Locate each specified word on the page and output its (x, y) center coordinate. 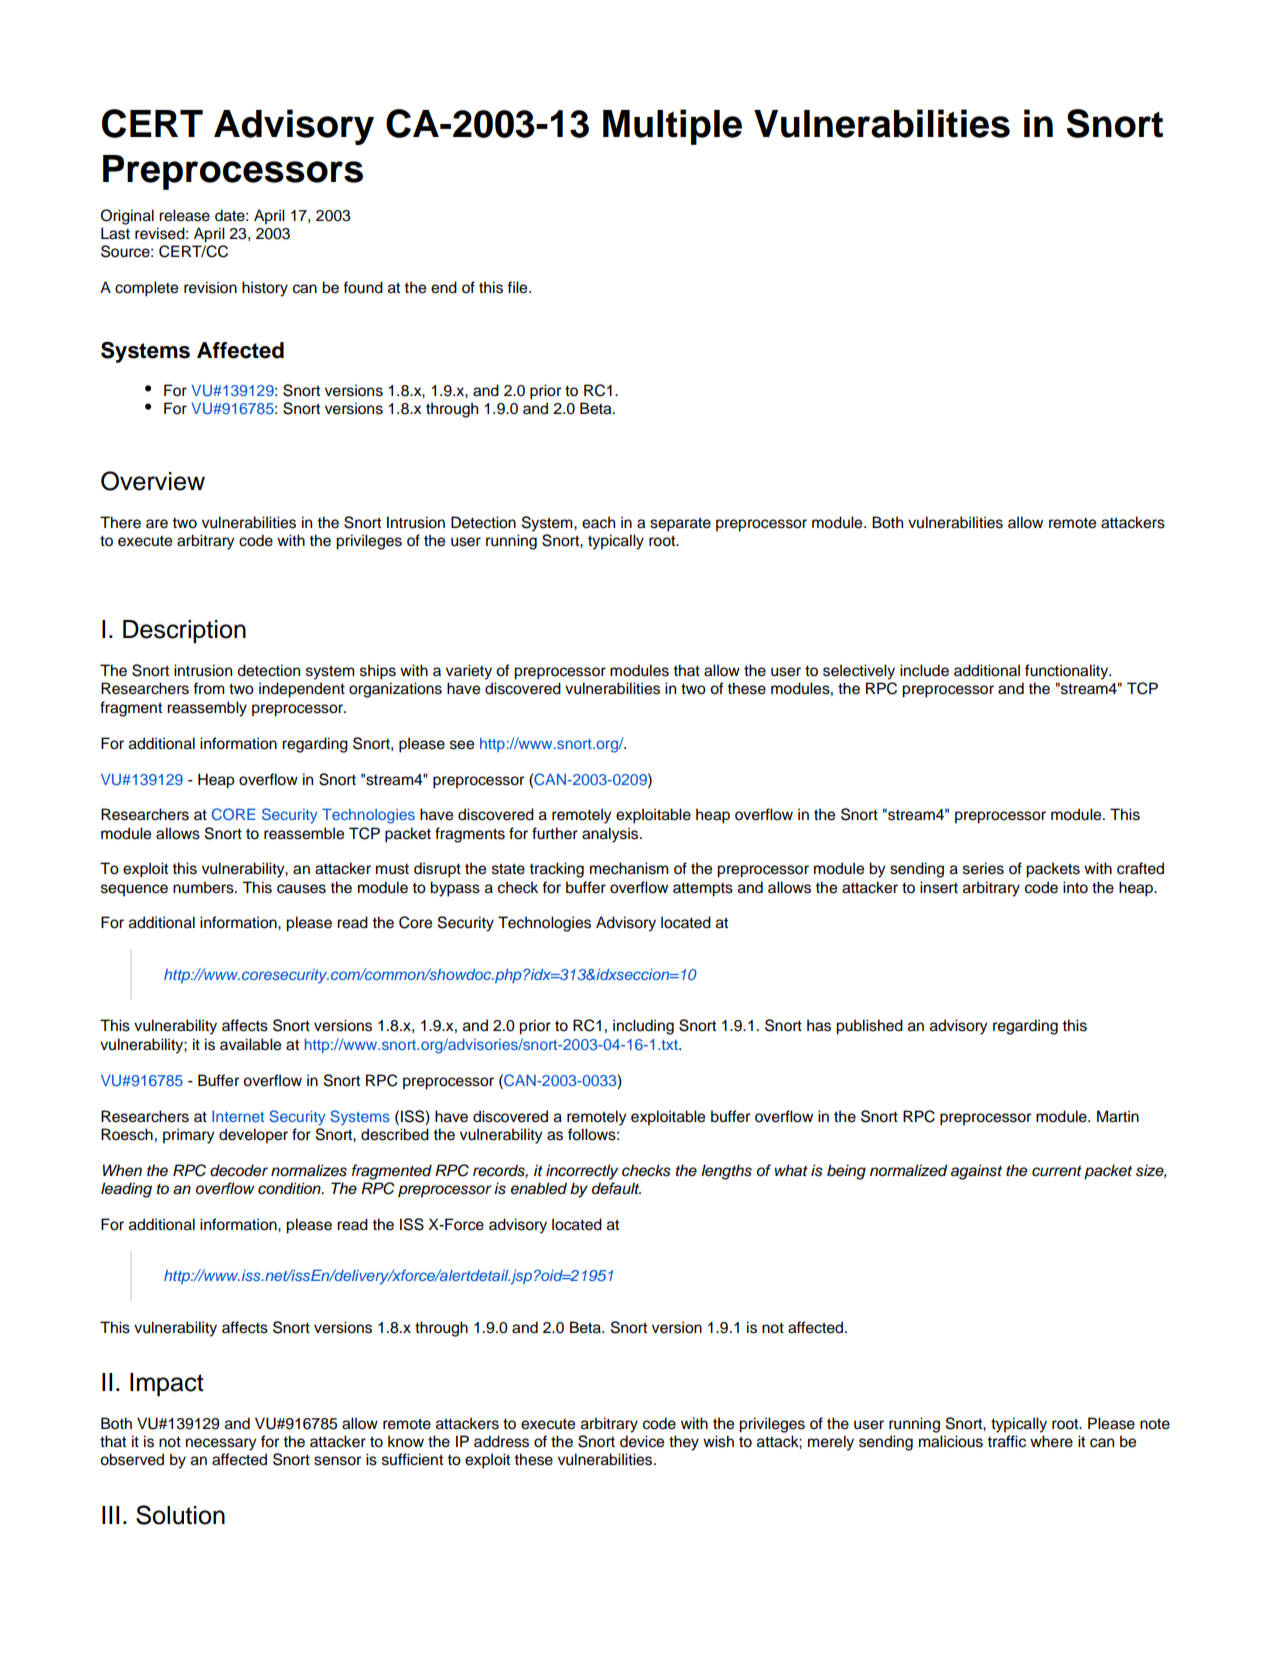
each (598, 522)
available (250, 1044)
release (184, 215)
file (518, 287)
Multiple (672, 127)
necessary (221, 1444)
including (643, 1027)
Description (184, 632)
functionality (1068, 672)
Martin (1118, 1116)
